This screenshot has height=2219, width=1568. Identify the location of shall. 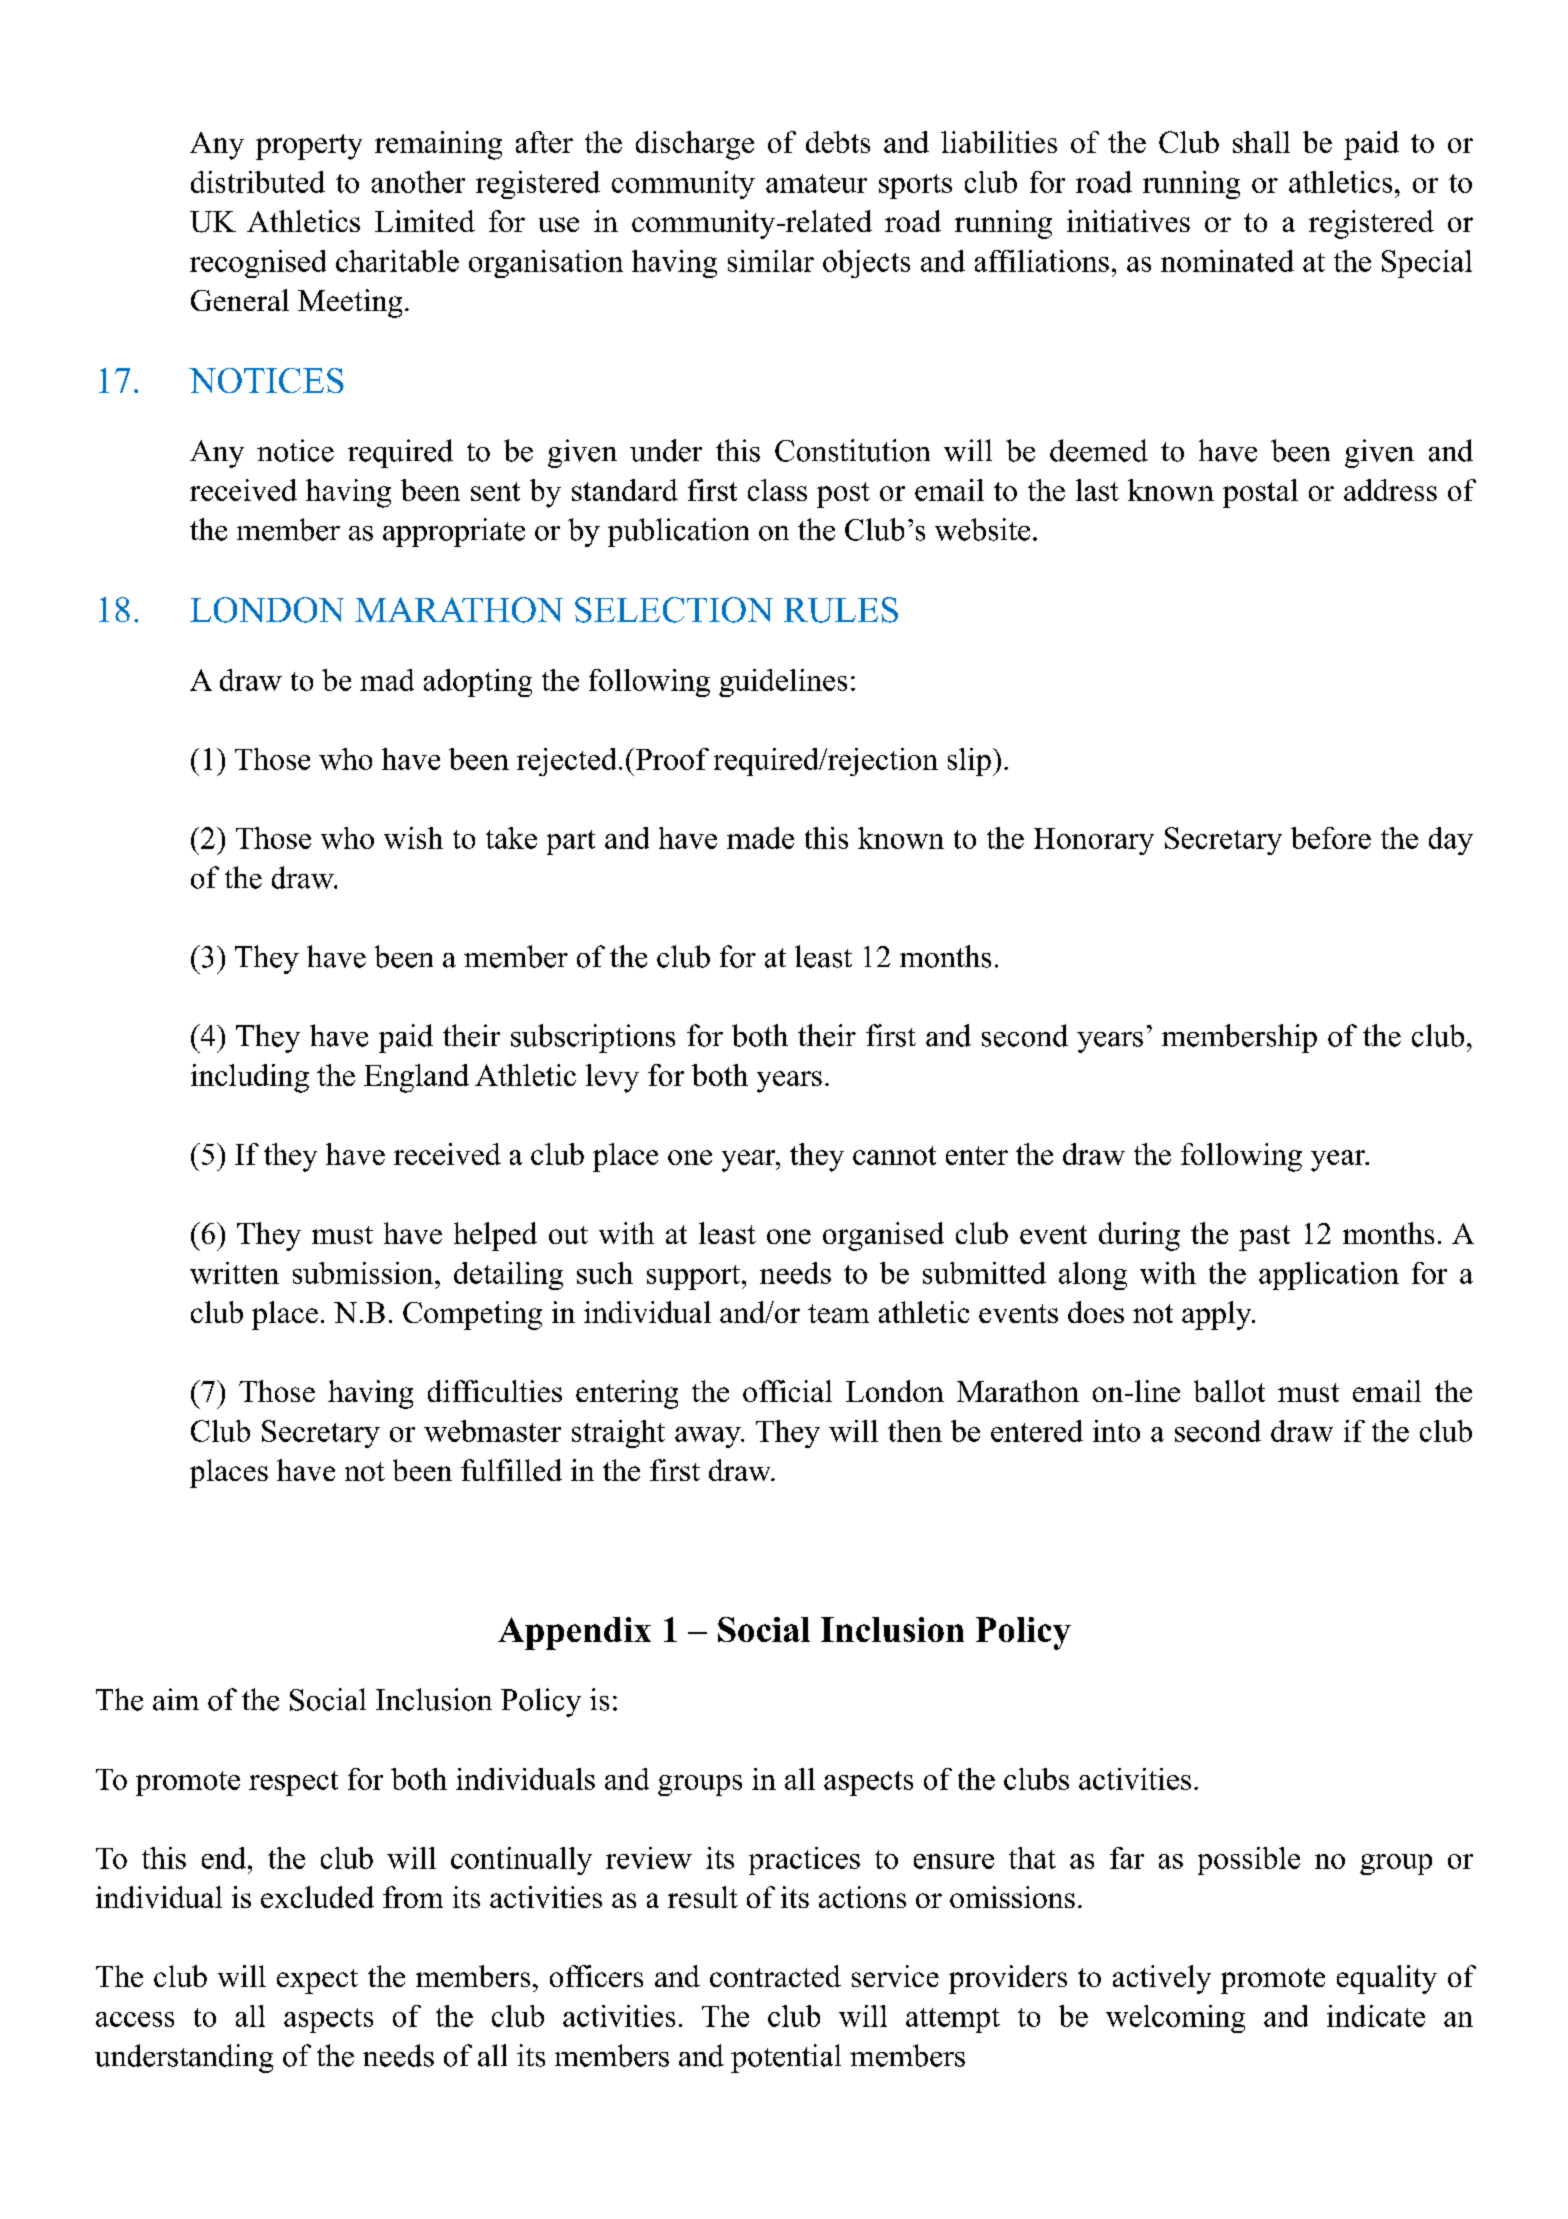
(1261, 142).
